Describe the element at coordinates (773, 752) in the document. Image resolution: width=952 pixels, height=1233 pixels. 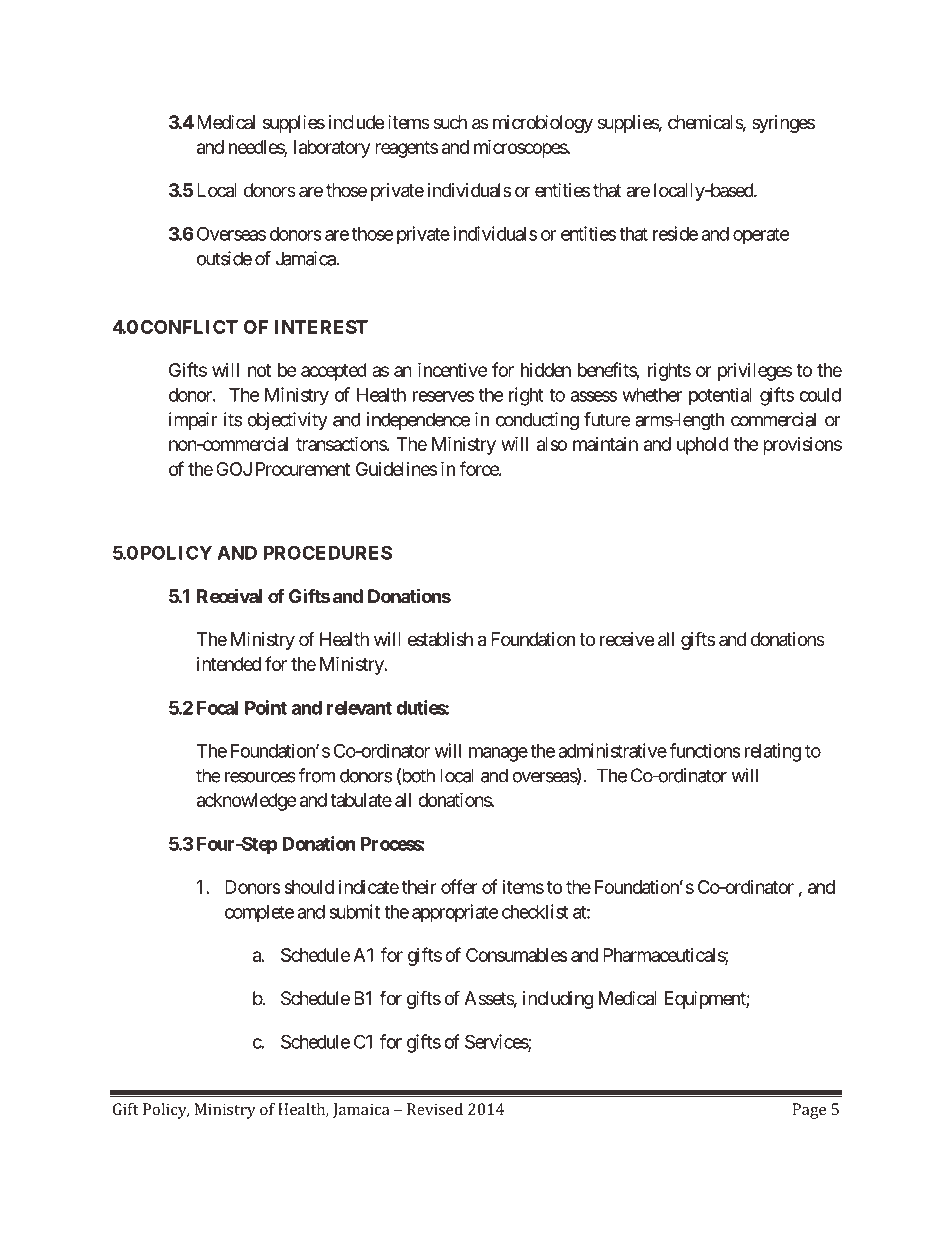
I see `relating` at that location.
